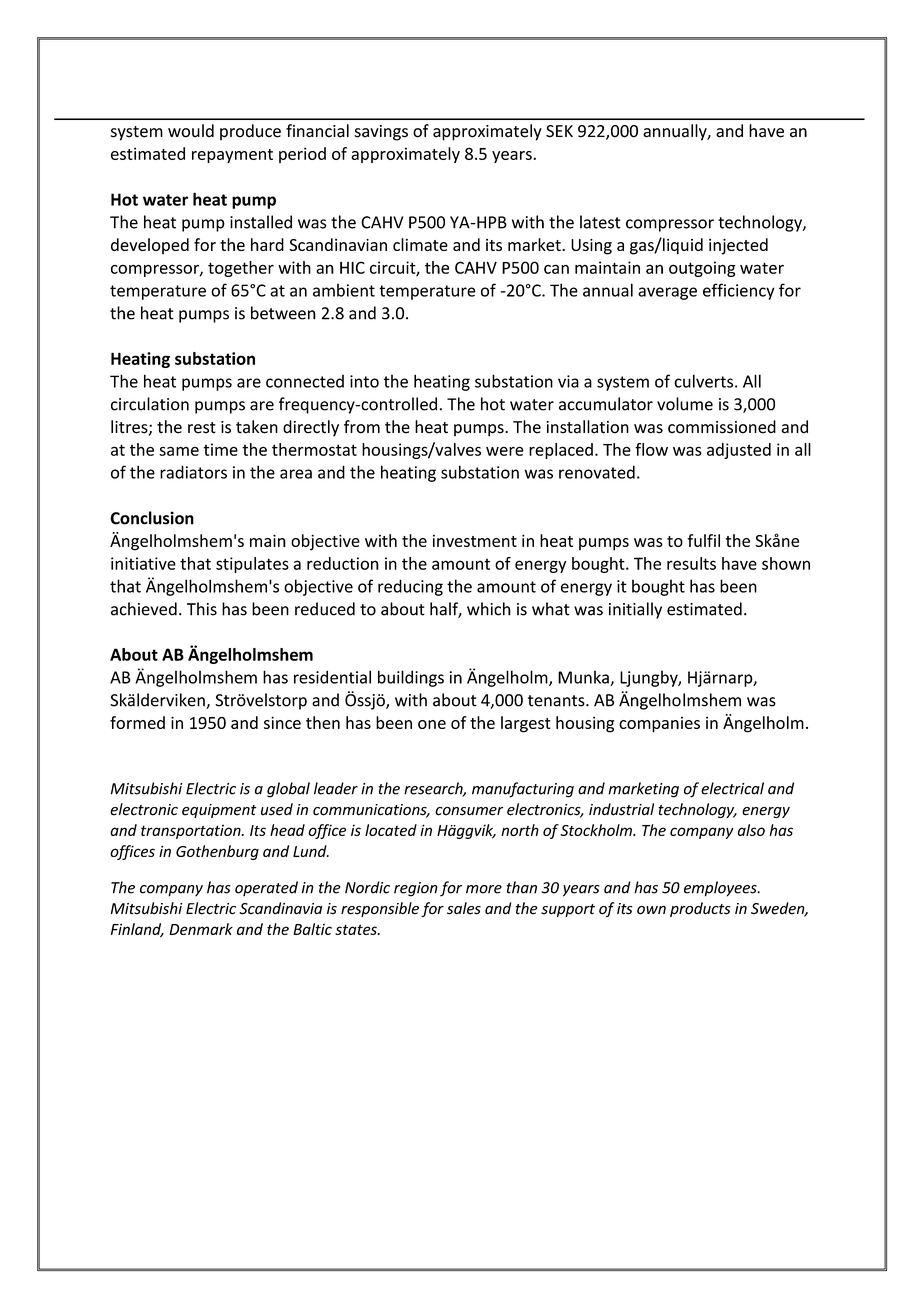 The height and width of the screenshot is (1308, 924). I want to click on repayment, so click(232, 156).
